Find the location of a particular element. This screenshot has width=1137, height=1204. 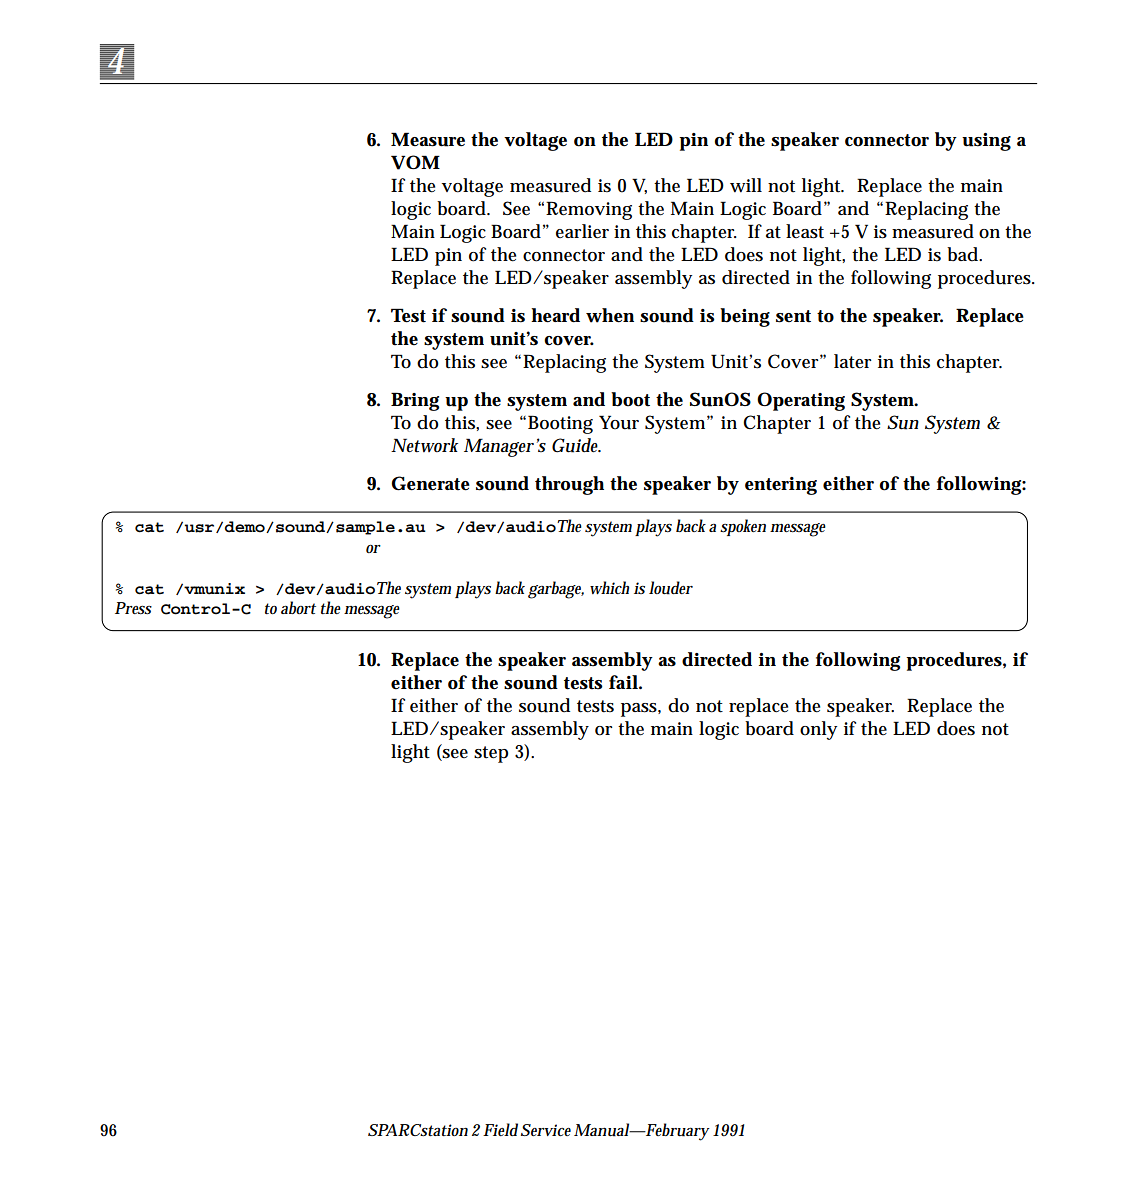

using is located at coordinates (986, 142).
